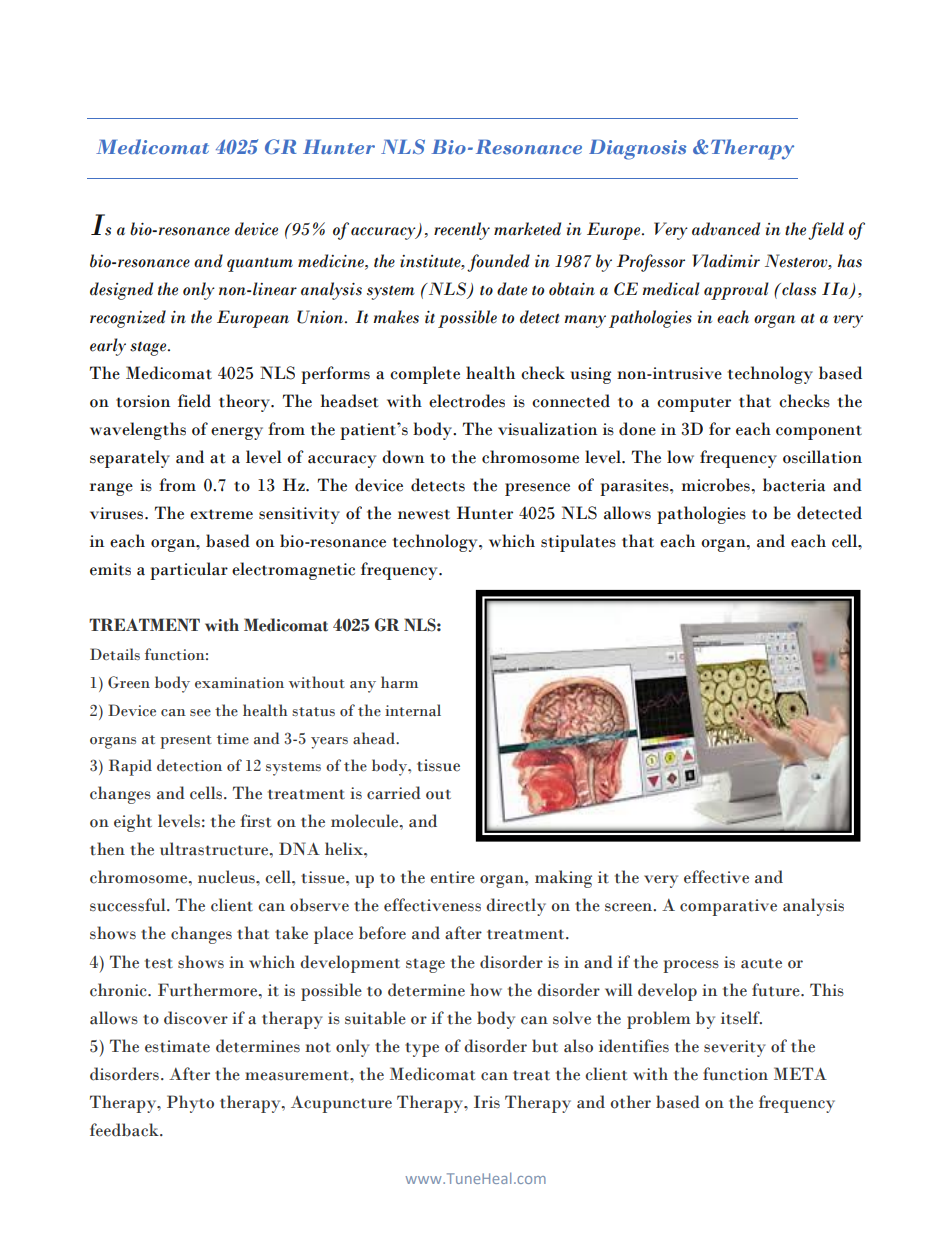  Describe the element at coordinates (578, 543) in the image. I see `stipulates` at that location.
